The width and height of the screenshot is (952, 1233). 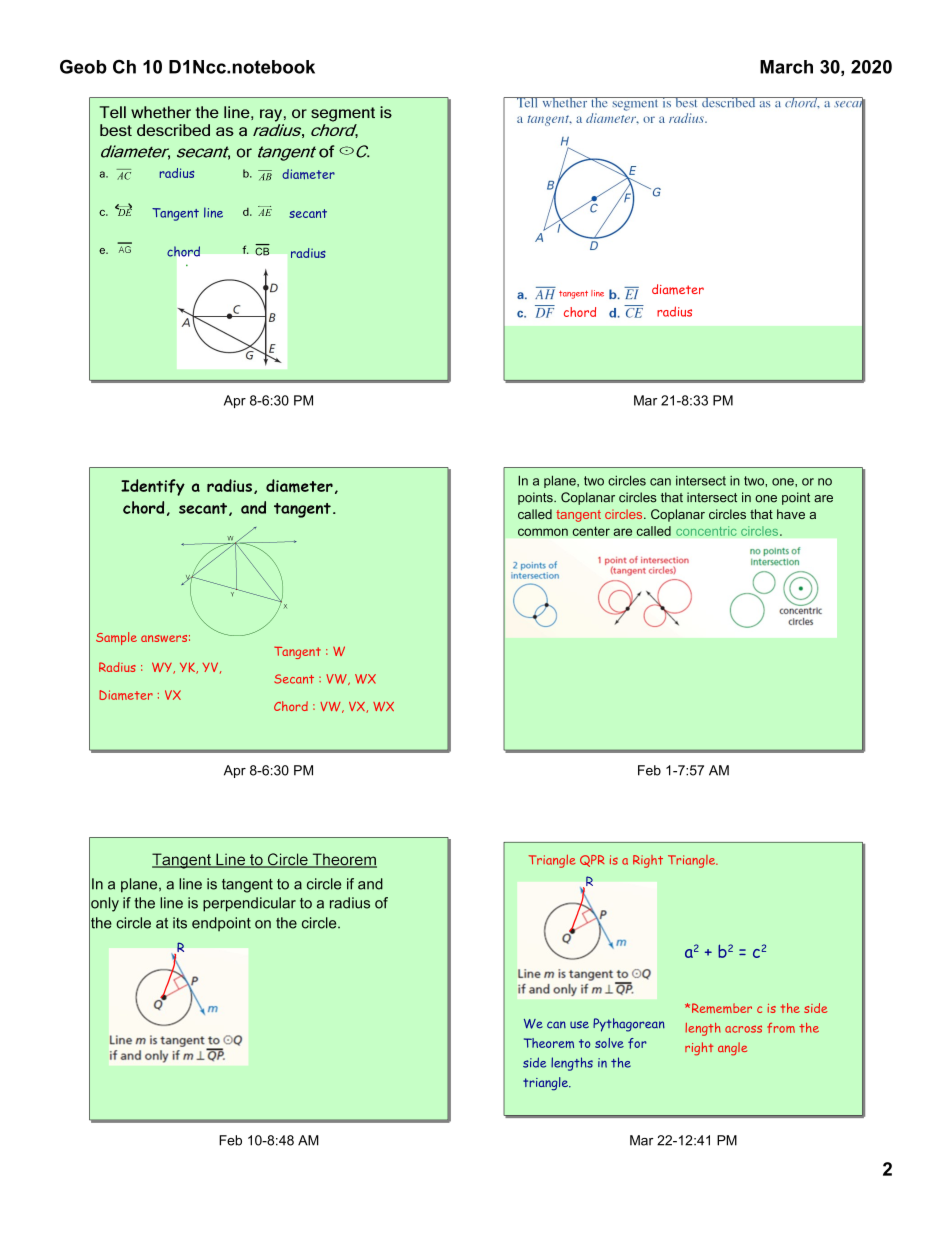 What do you see at coordinates (370, 884) in the screenshot?
I see `and` at bounding box center [370, 884].
